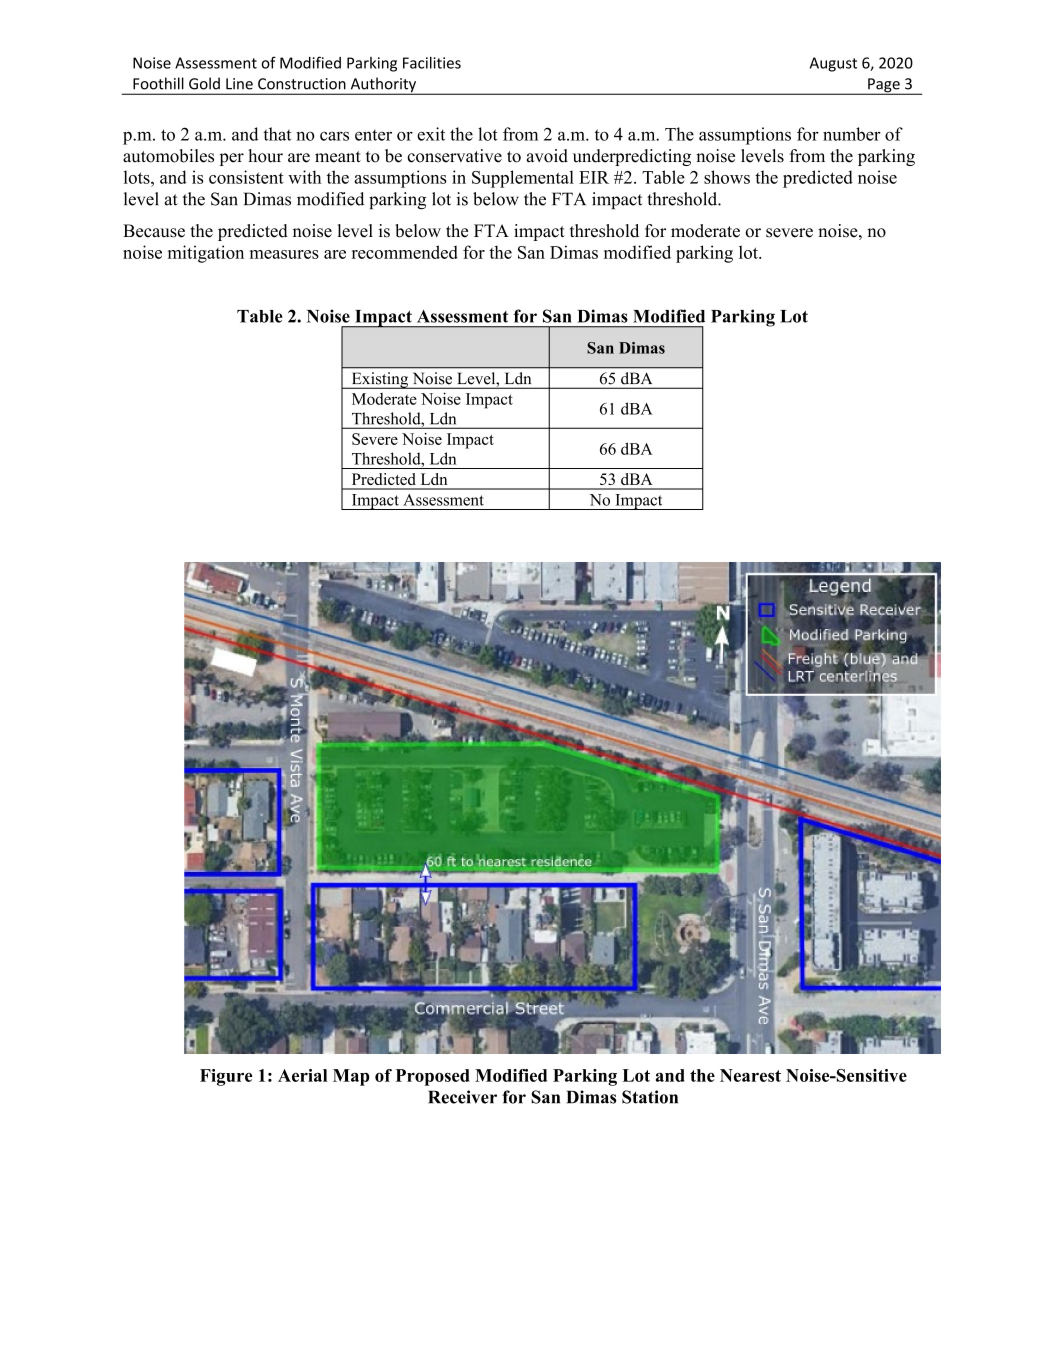  Describe the element at coordinates (432, 1077) in the screenshot. I see `Proposed` at that location.
